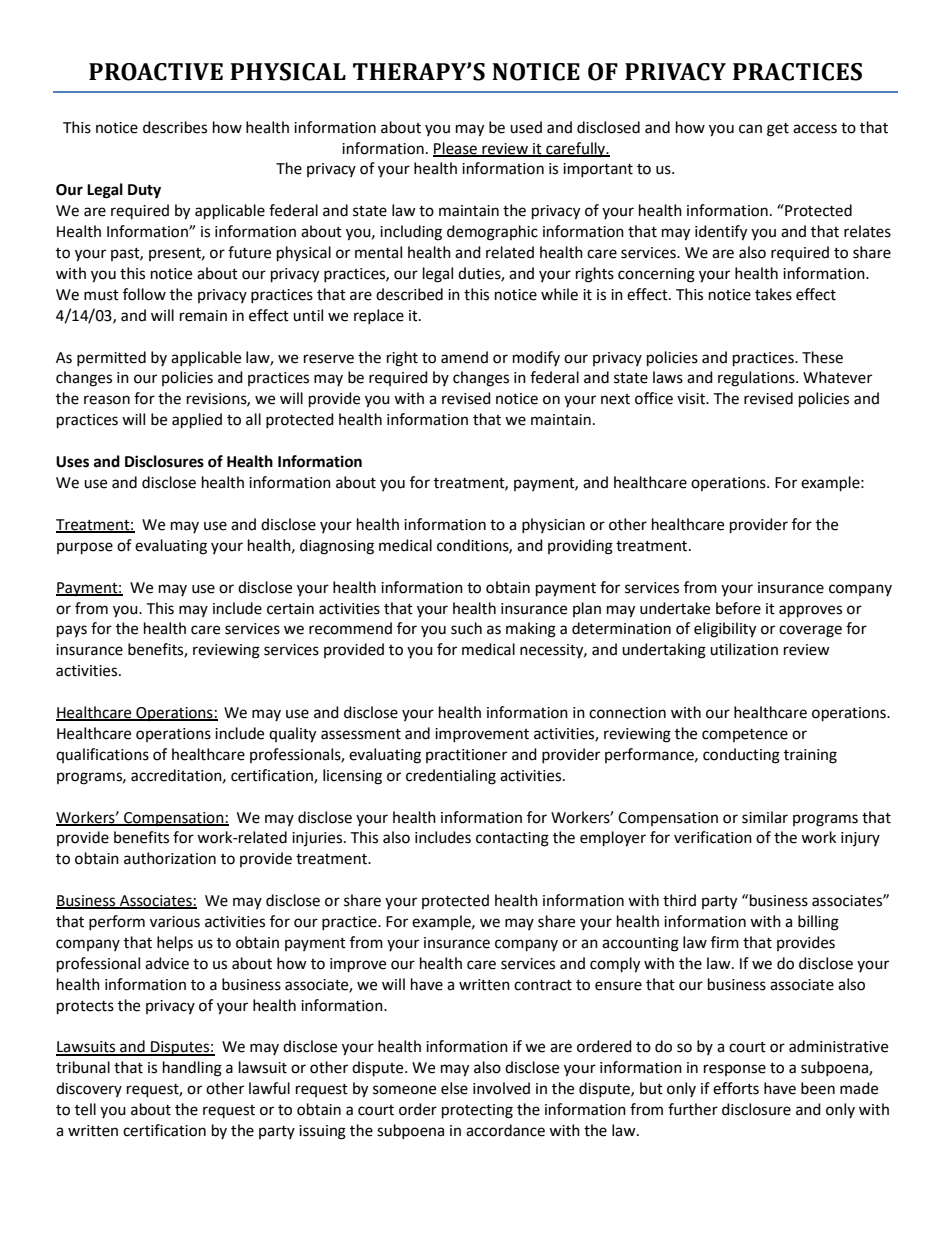 The height and width of the document is (1233, 952). What do you see at coordinates (466, 756) in the document?
I see `practitioner` at bounding box center [466, 756].
